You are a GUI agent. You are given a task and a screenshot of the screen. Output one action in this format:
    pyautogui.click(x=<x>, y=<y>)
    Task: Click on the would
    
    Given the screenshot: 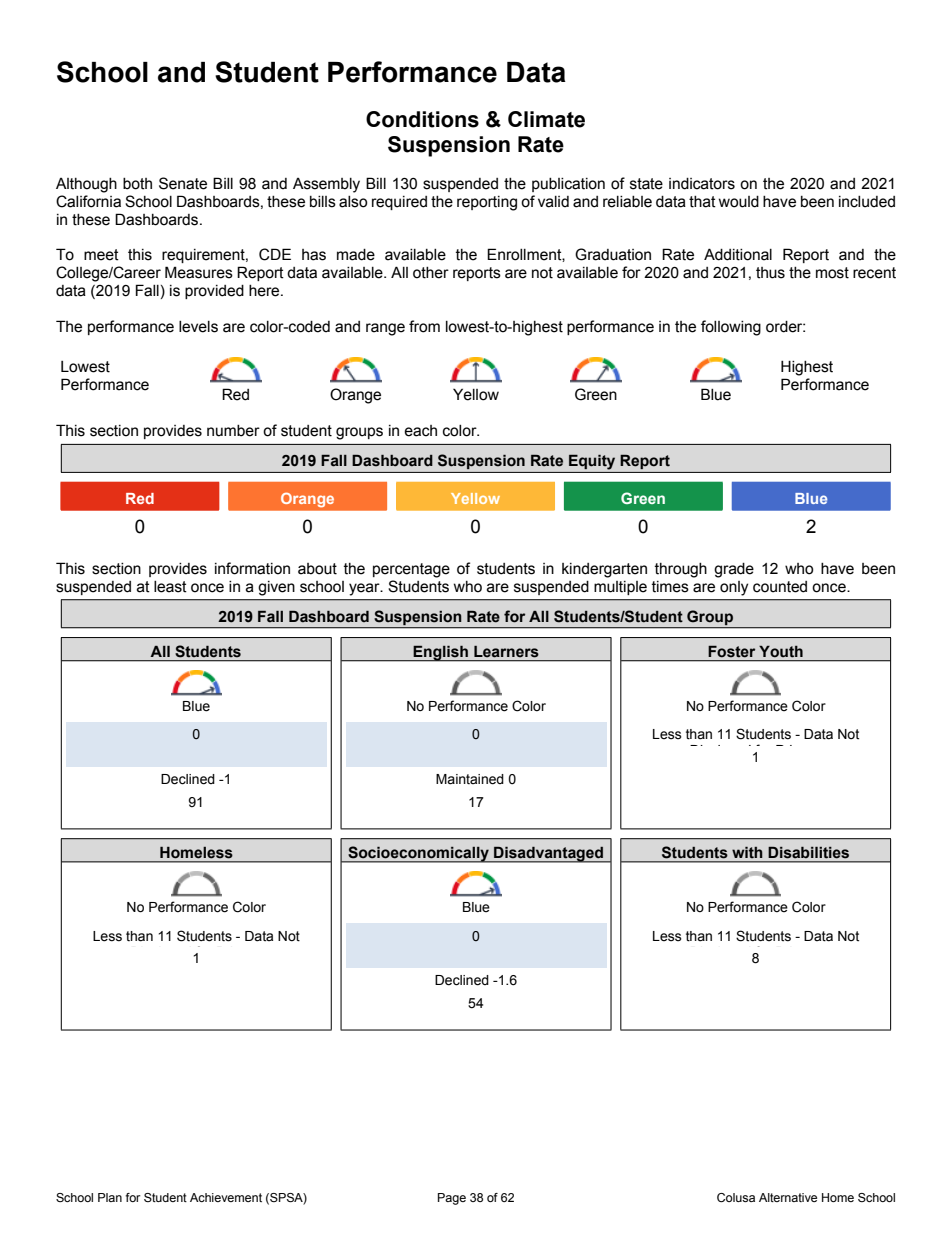 What is the action you would take?
    pyautogui.click(x=739, y=202)
